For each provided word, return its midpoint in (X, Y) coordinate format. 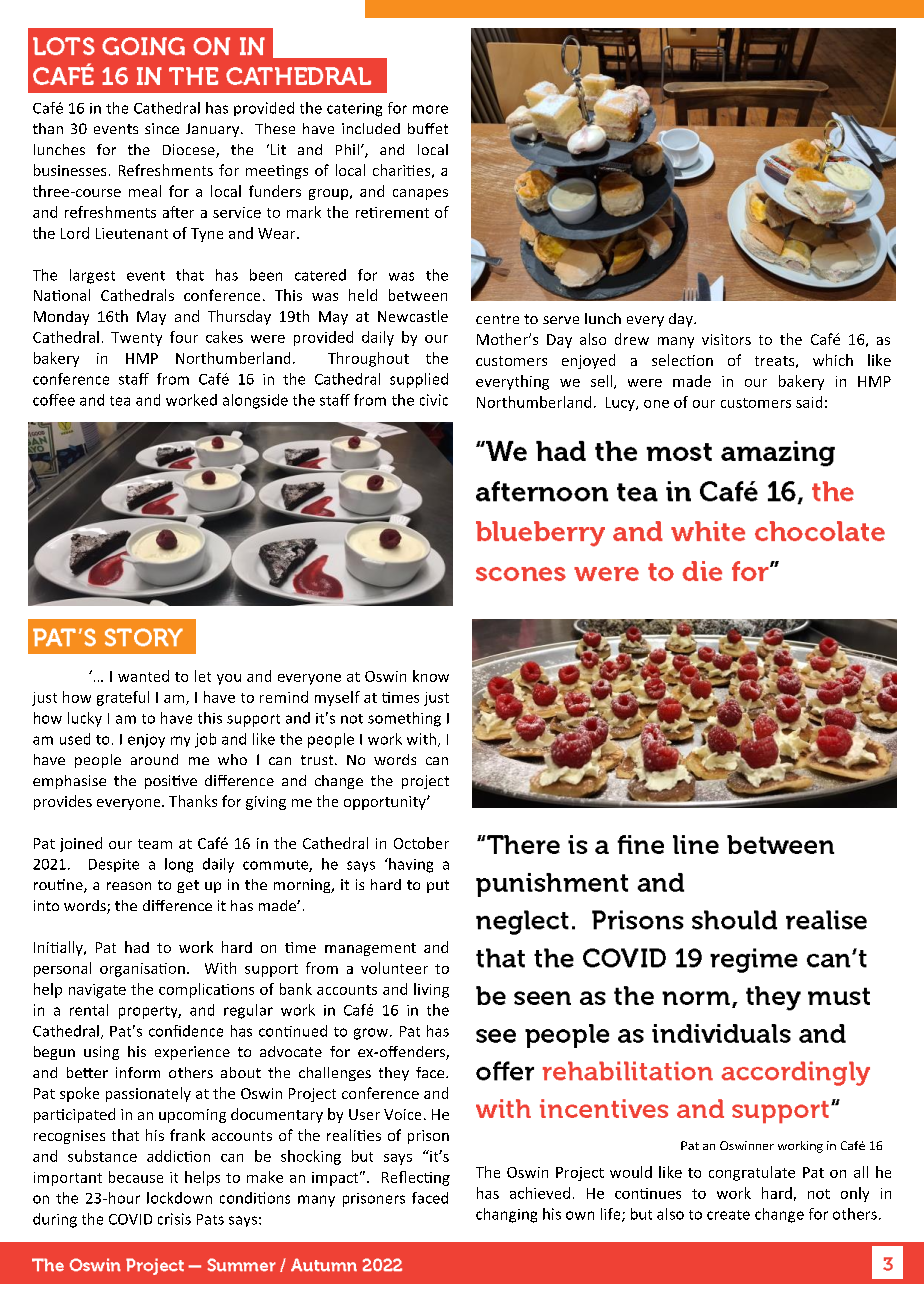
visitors (726, 339)
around (154, 759)
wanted (143, 676)
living (431, 990)
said (809, 402)
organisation (142, 970)
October (421, 843)
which (833, 360)
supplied (419, 380)
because (136, 1177)
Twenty (136, 339)
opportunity (386, 803)
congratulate (752, 1173)
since (162, 128)
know (431, 676)
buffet (428, 128)
